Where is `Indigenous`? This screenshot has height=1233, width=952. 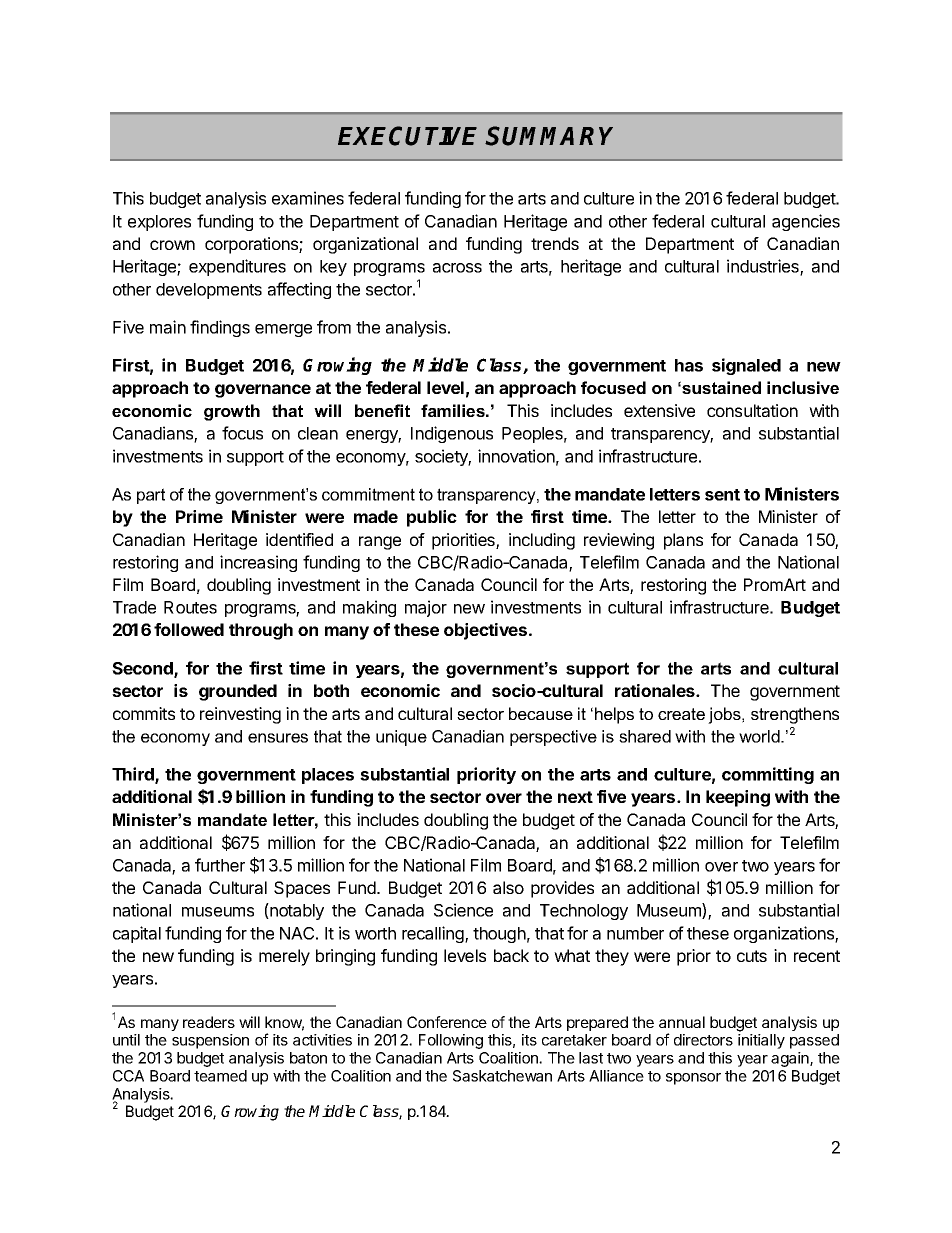 Indigenous is located at coordinates (452, 434).
